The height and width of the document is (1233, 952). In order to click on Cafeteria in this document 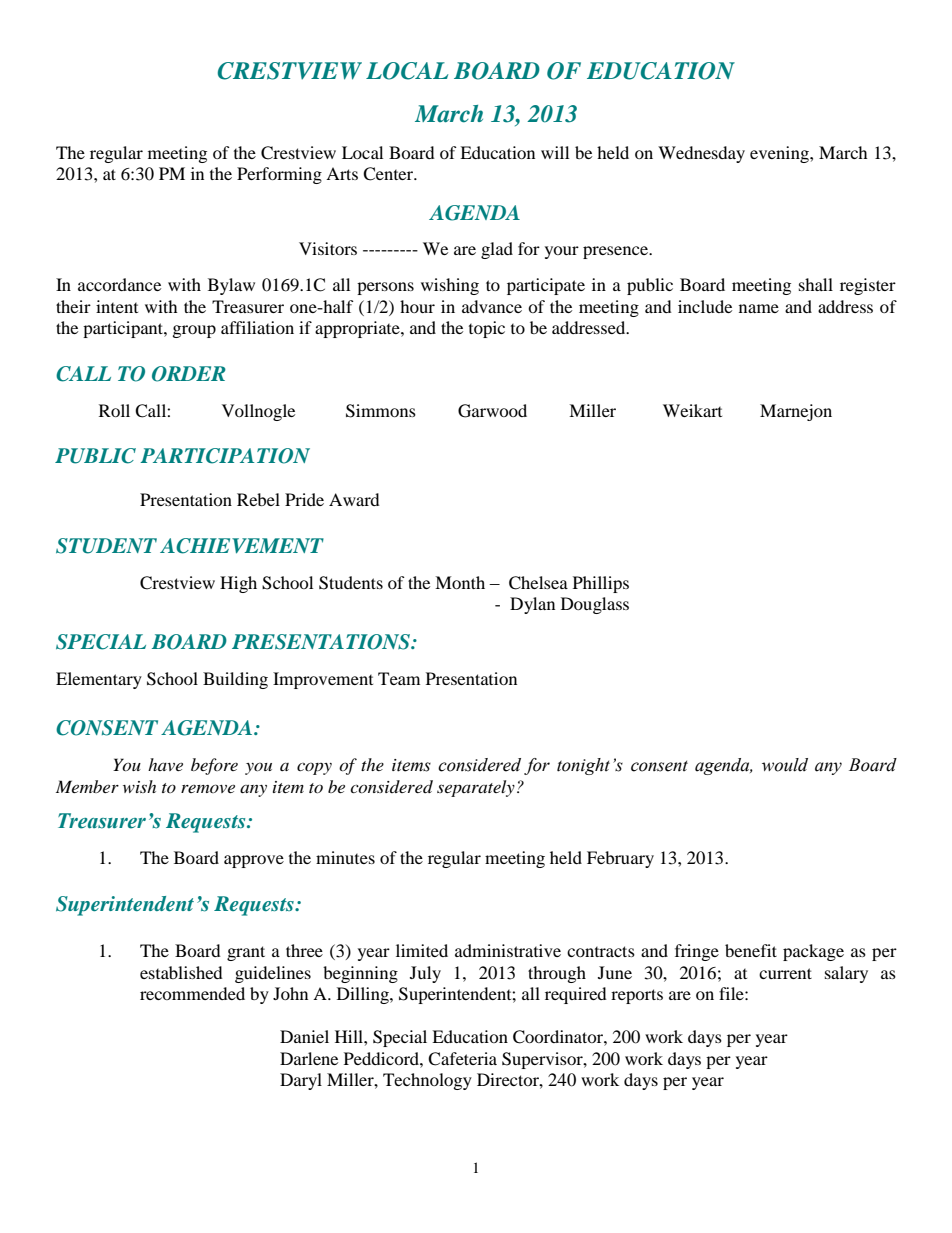, I will do `click(462, 1059)`.
